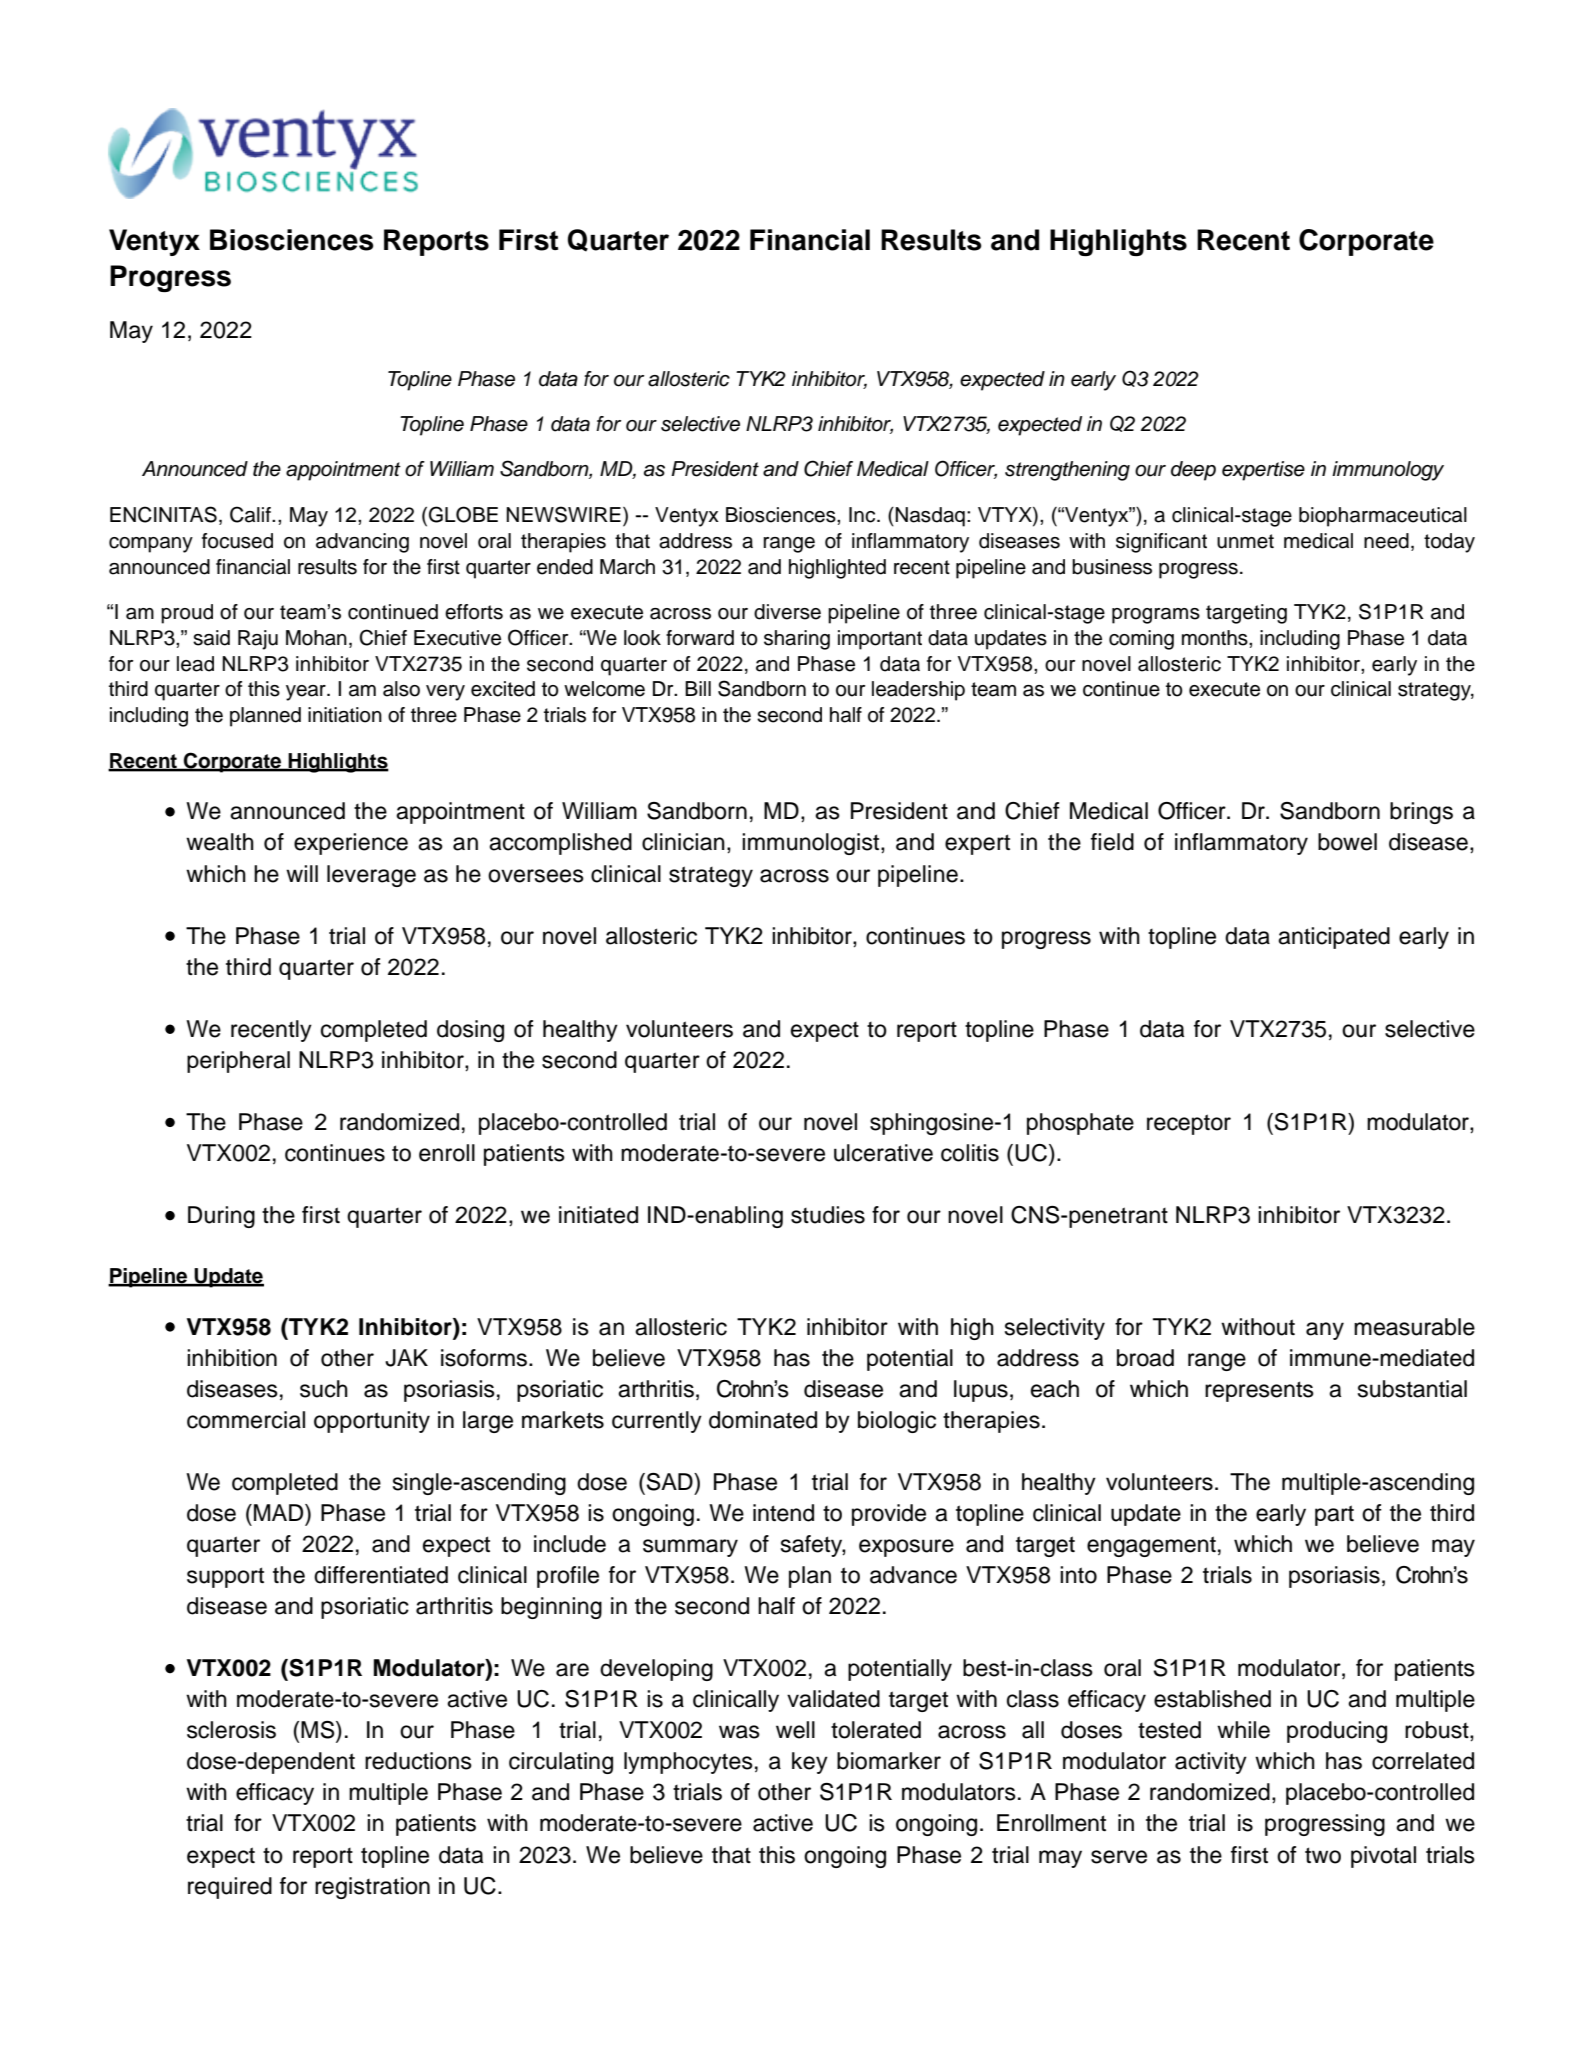 This page has width=1584, height=2050. What do you see at coordinates (221, 1217) in the page?
I see `During` at bounding box center [221, 1217].
